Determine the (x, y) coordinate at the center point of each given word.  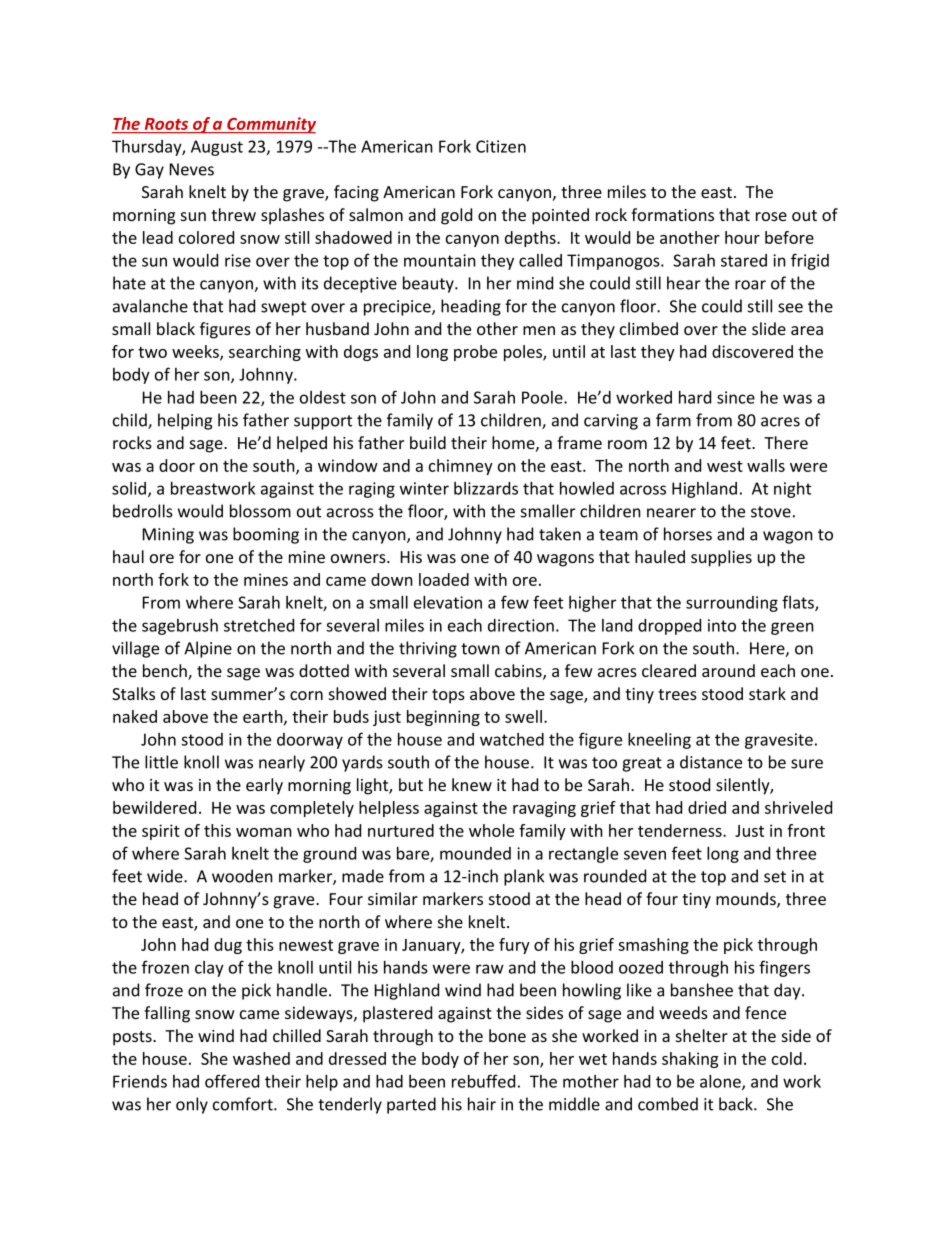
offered (232, 1081)
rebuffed (483, 1081)
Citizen (501, 146)
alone (721, 1082)
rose (771, 216)
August (217, 148)
